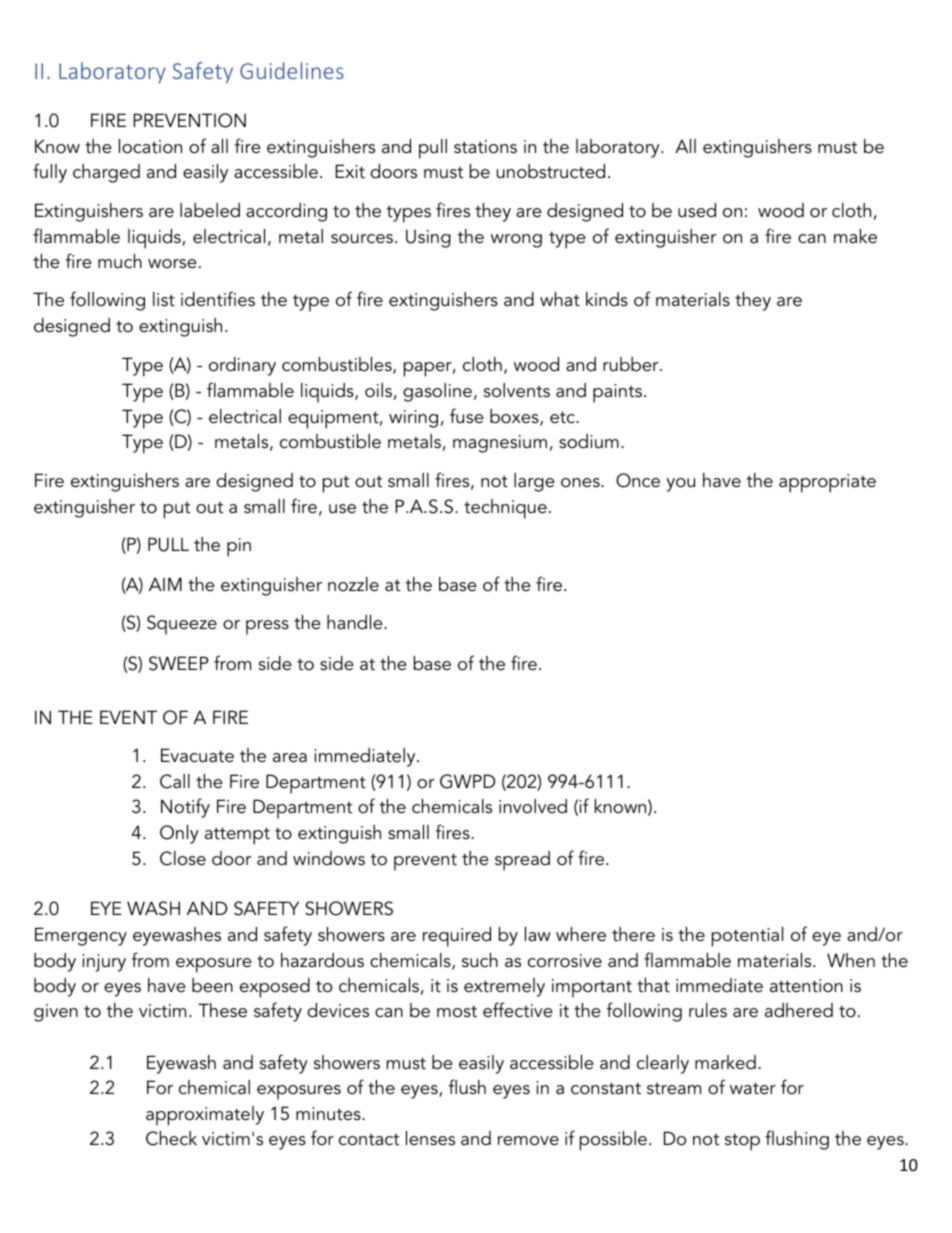 The height and width of the screenshot is (1233, 952). Describe the element at coordinates (747, 937) in the screenshot. I see `potential` at that location.
